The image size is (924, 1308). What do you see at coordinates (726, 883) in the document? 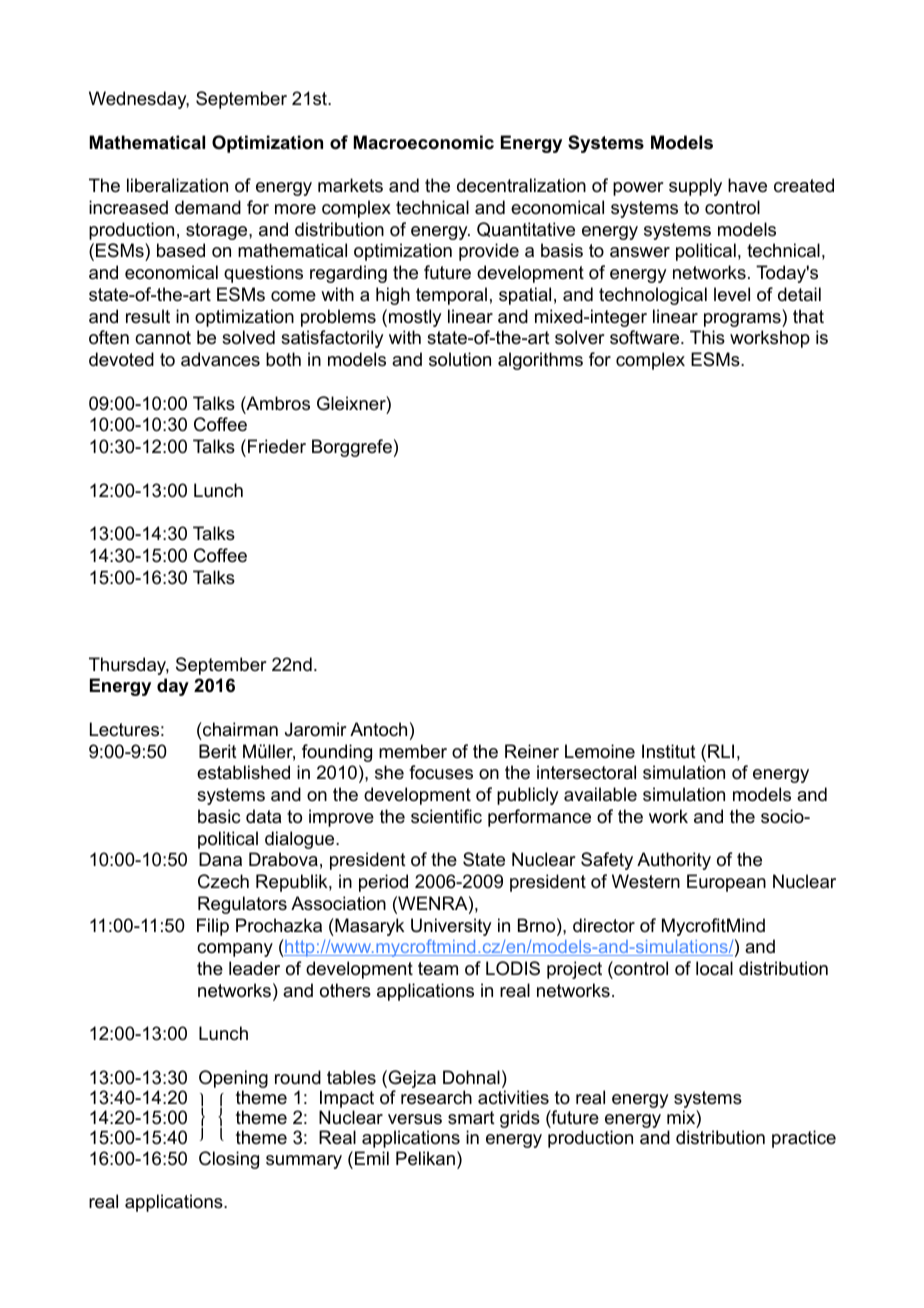
I see `European` at bounding box center [726, 883].
